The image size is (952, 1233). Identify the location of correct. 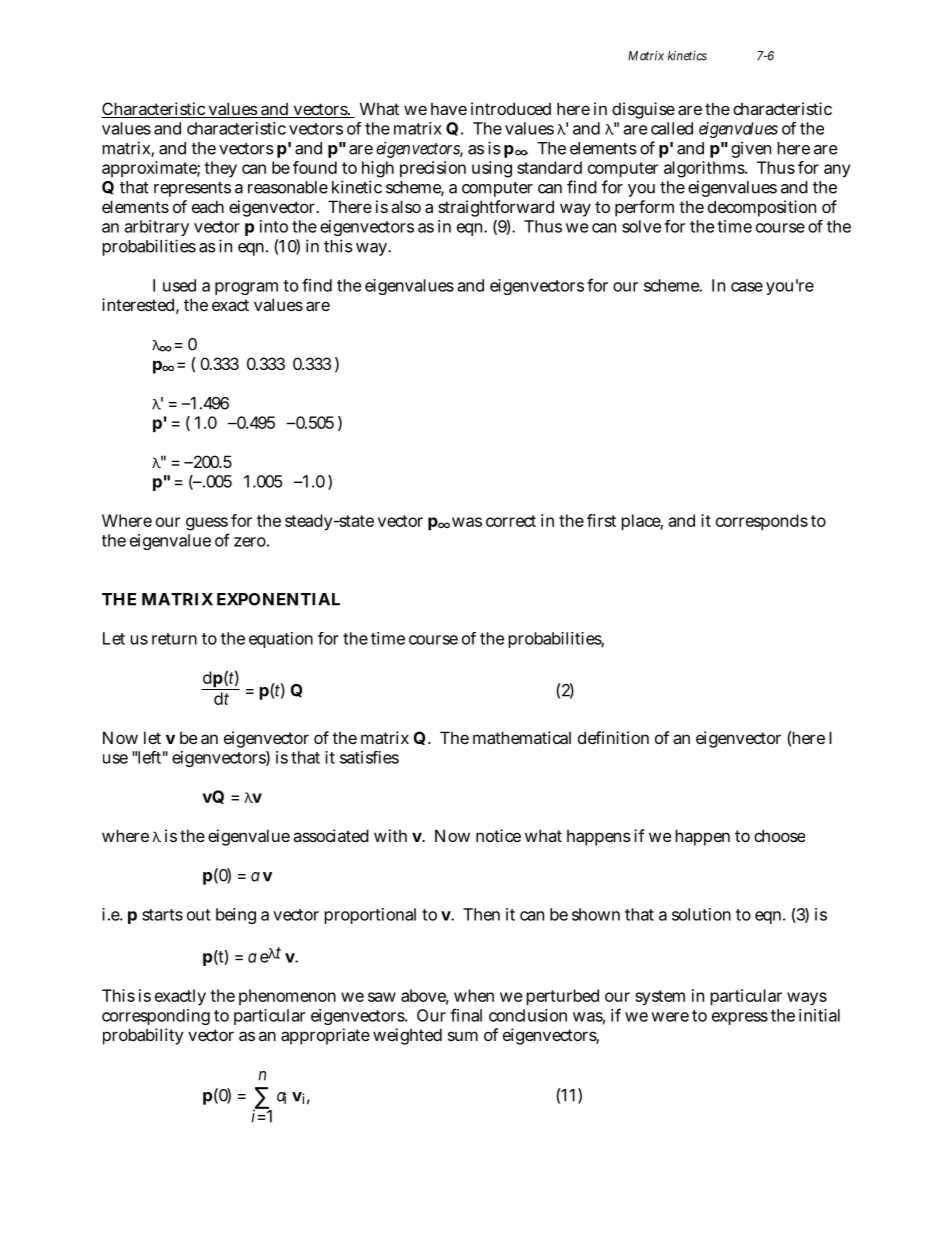
(511, 521).
